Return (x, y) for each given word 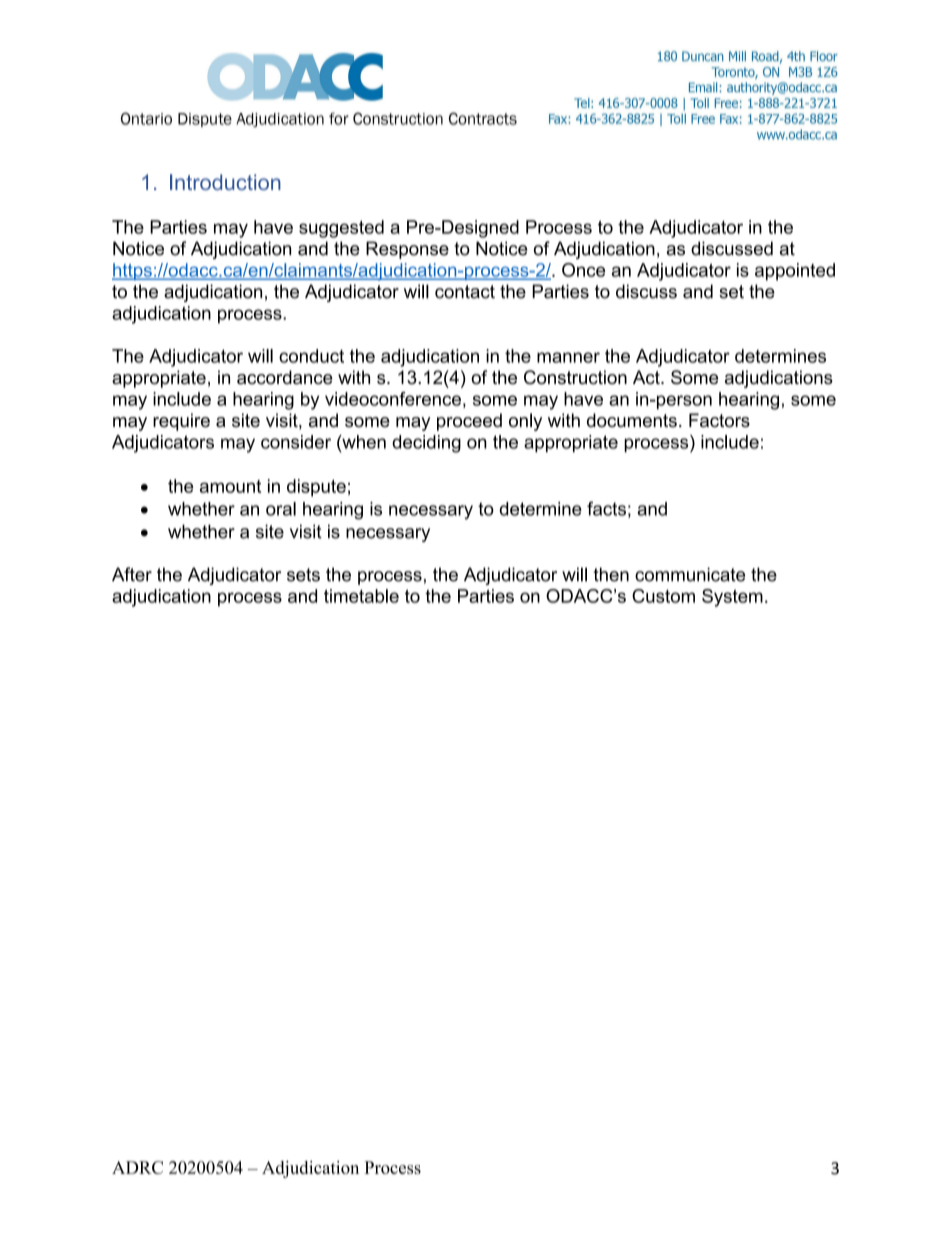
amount (230, 486)
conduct (311, 356)
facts (606, 508)
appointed (795, 272)
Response (407, 250)
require (181, 422)
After (132, 574)
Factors (719, 420)
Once (583, 270)
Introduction (225, 182)
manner (568, 357)
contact (465, 292)
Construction (575, 377)
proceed (469, 422)
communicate (690, 574)
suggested (341, 229)
